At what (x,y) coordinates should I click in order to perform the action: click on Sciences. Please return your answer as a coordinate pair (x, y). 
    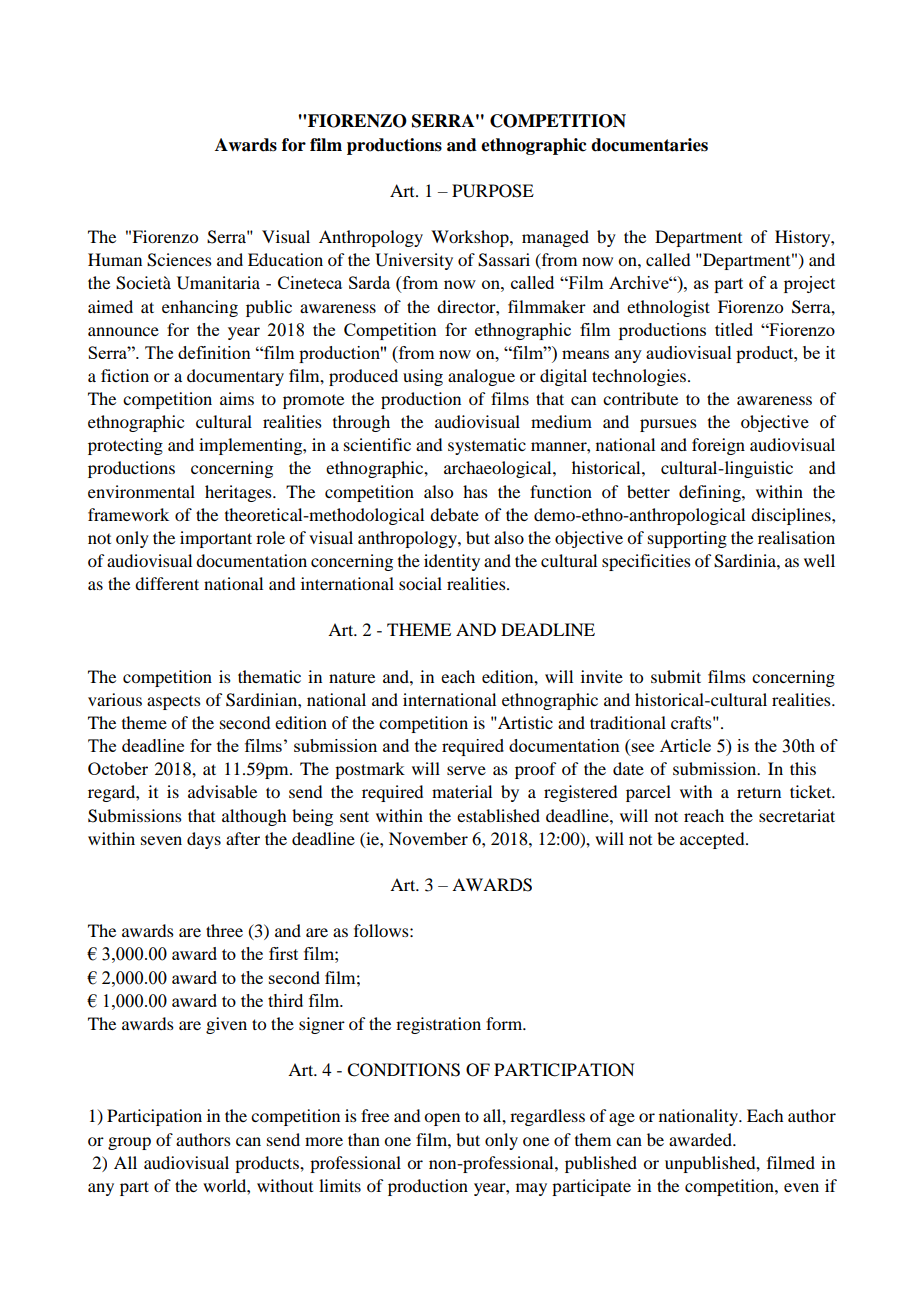
    Looking at the image, I should click on (179, 260).
